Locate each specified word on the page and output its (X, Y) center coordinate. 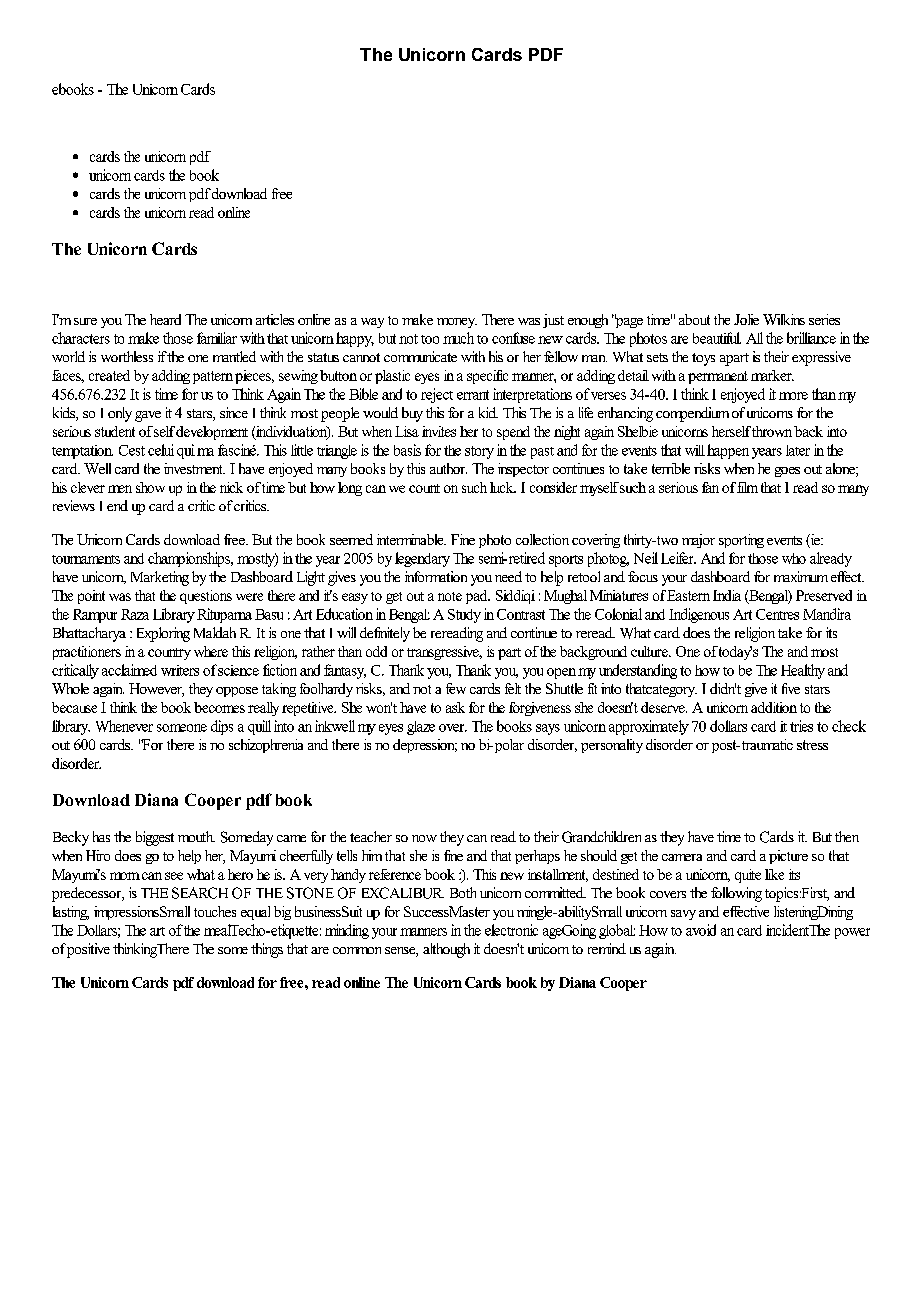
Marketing (160, 578)
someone (182, 728)
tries (801, 726)
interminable (411, 539)
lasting (71, 913)
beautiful (717, 338)
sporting (741, 541)
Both (463, 892)
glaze (421, 728)
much (458, 338)
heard (165, 319)
